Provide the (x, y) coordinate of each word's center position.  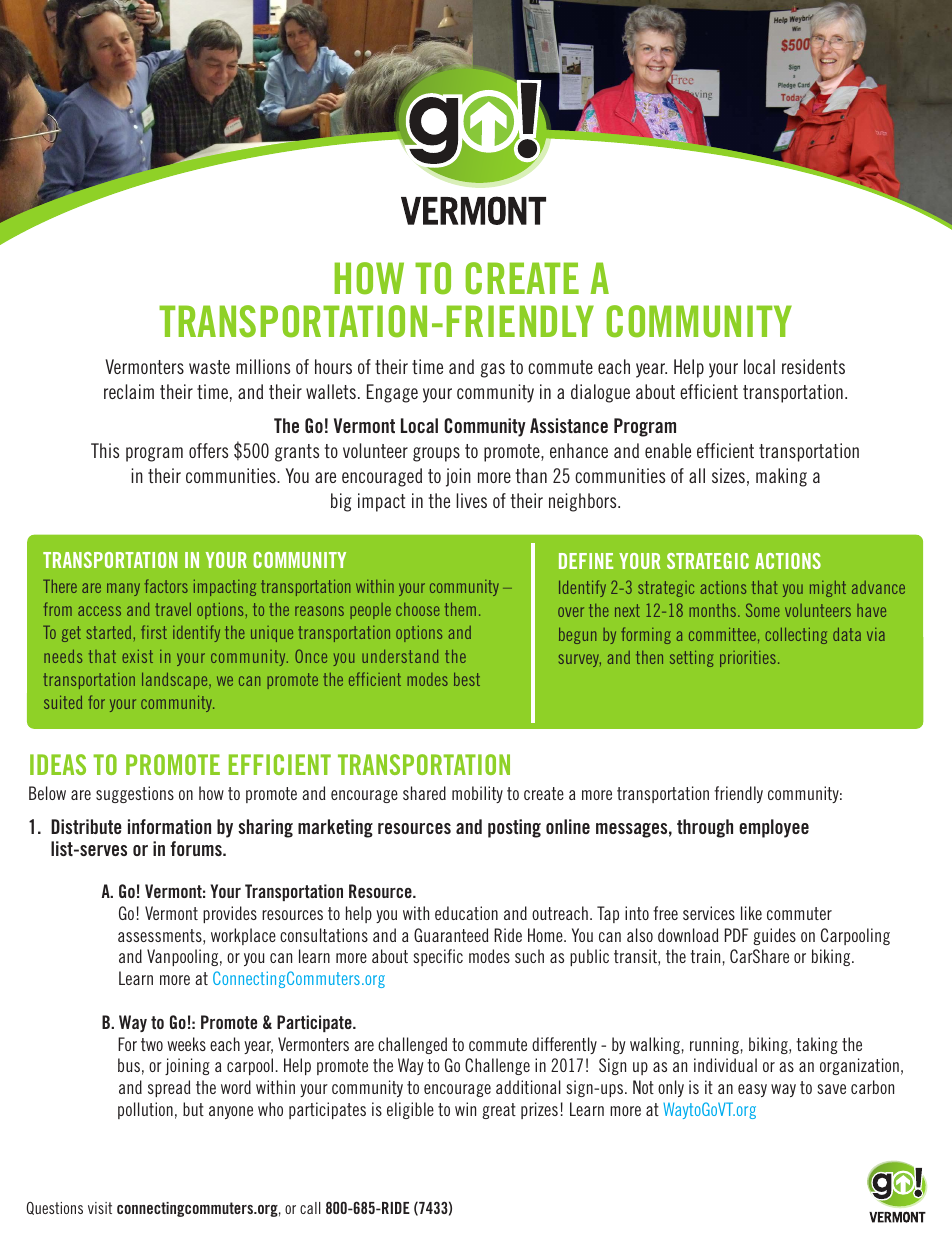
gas (493, 370)
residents (813, 366)
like (751, 913)
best (467, 679)
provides (230, 914)
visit (100, 1208)
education (466, 913)
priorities (748, 659)
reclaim (129, 391)
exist (137, 656)
